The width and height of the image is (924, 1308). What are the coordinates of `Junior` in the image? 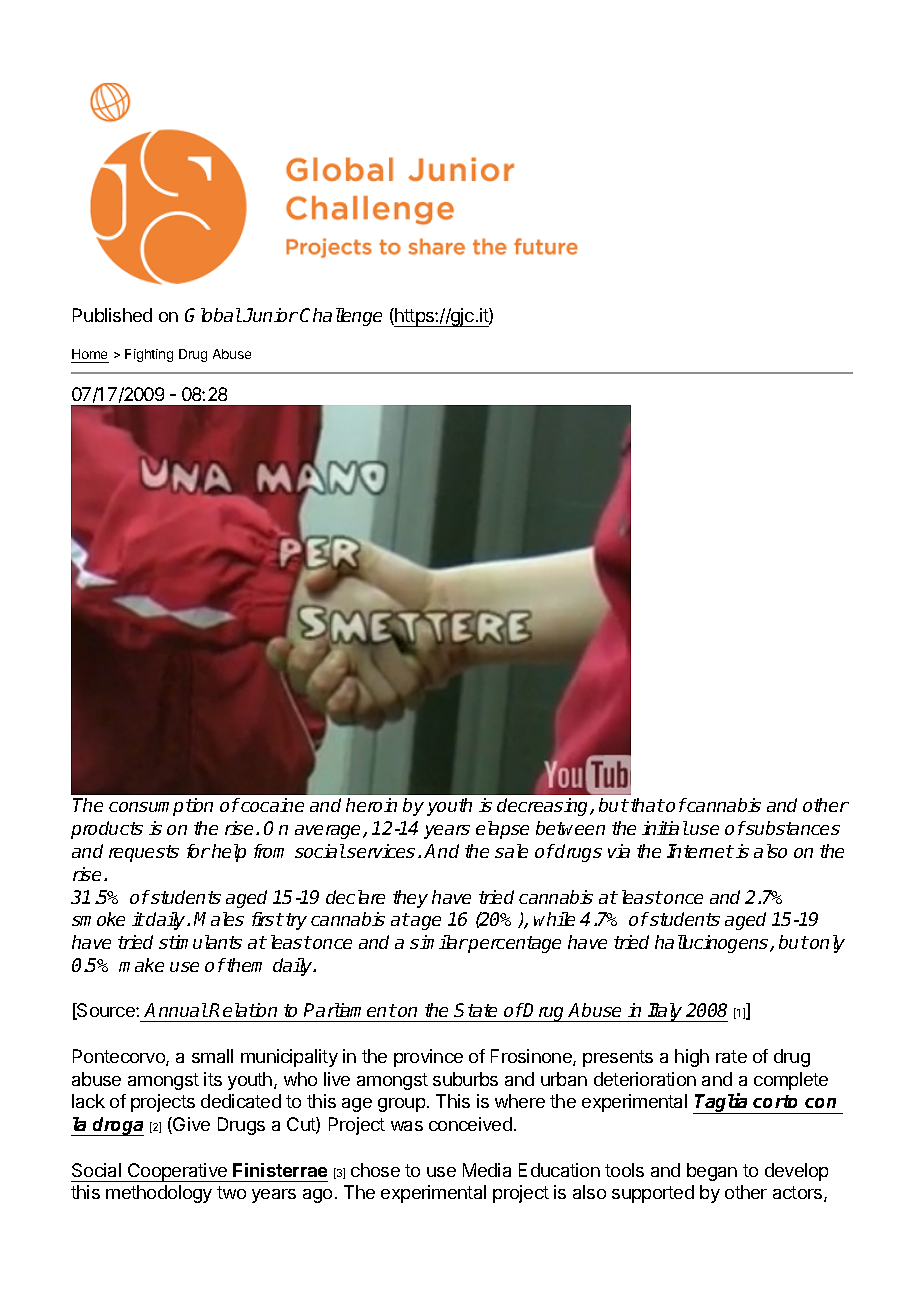 It's located at (270, 315).
